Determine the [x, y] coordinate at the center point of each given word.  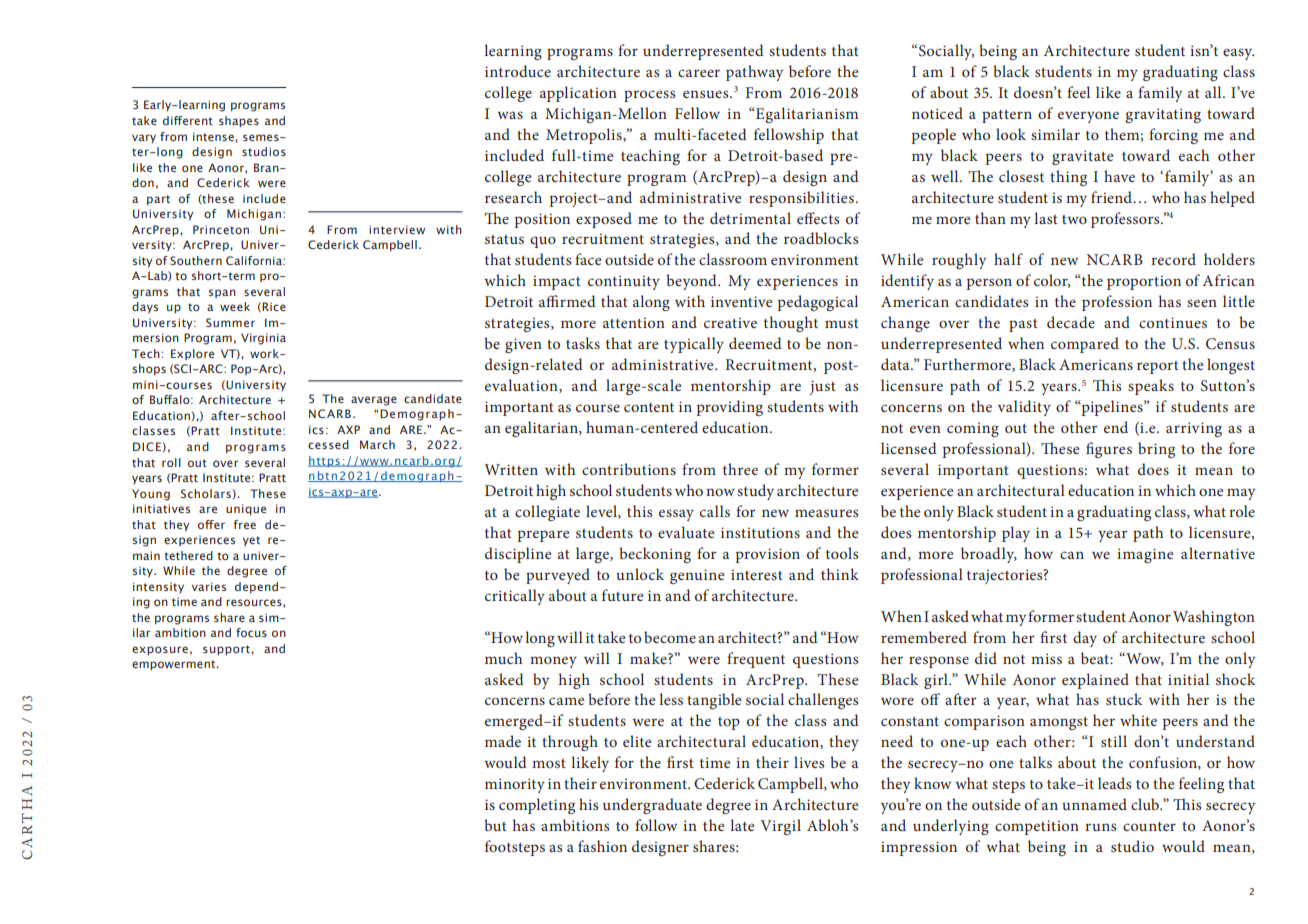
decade [1071, 322]
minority [515, 785]
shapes [239, 121]
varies [209, 586]
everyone [1088, 117]
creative [730, 322]
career [699, 73]
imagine [1145, 555]
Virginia [263, 339]
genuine [697, 576]
